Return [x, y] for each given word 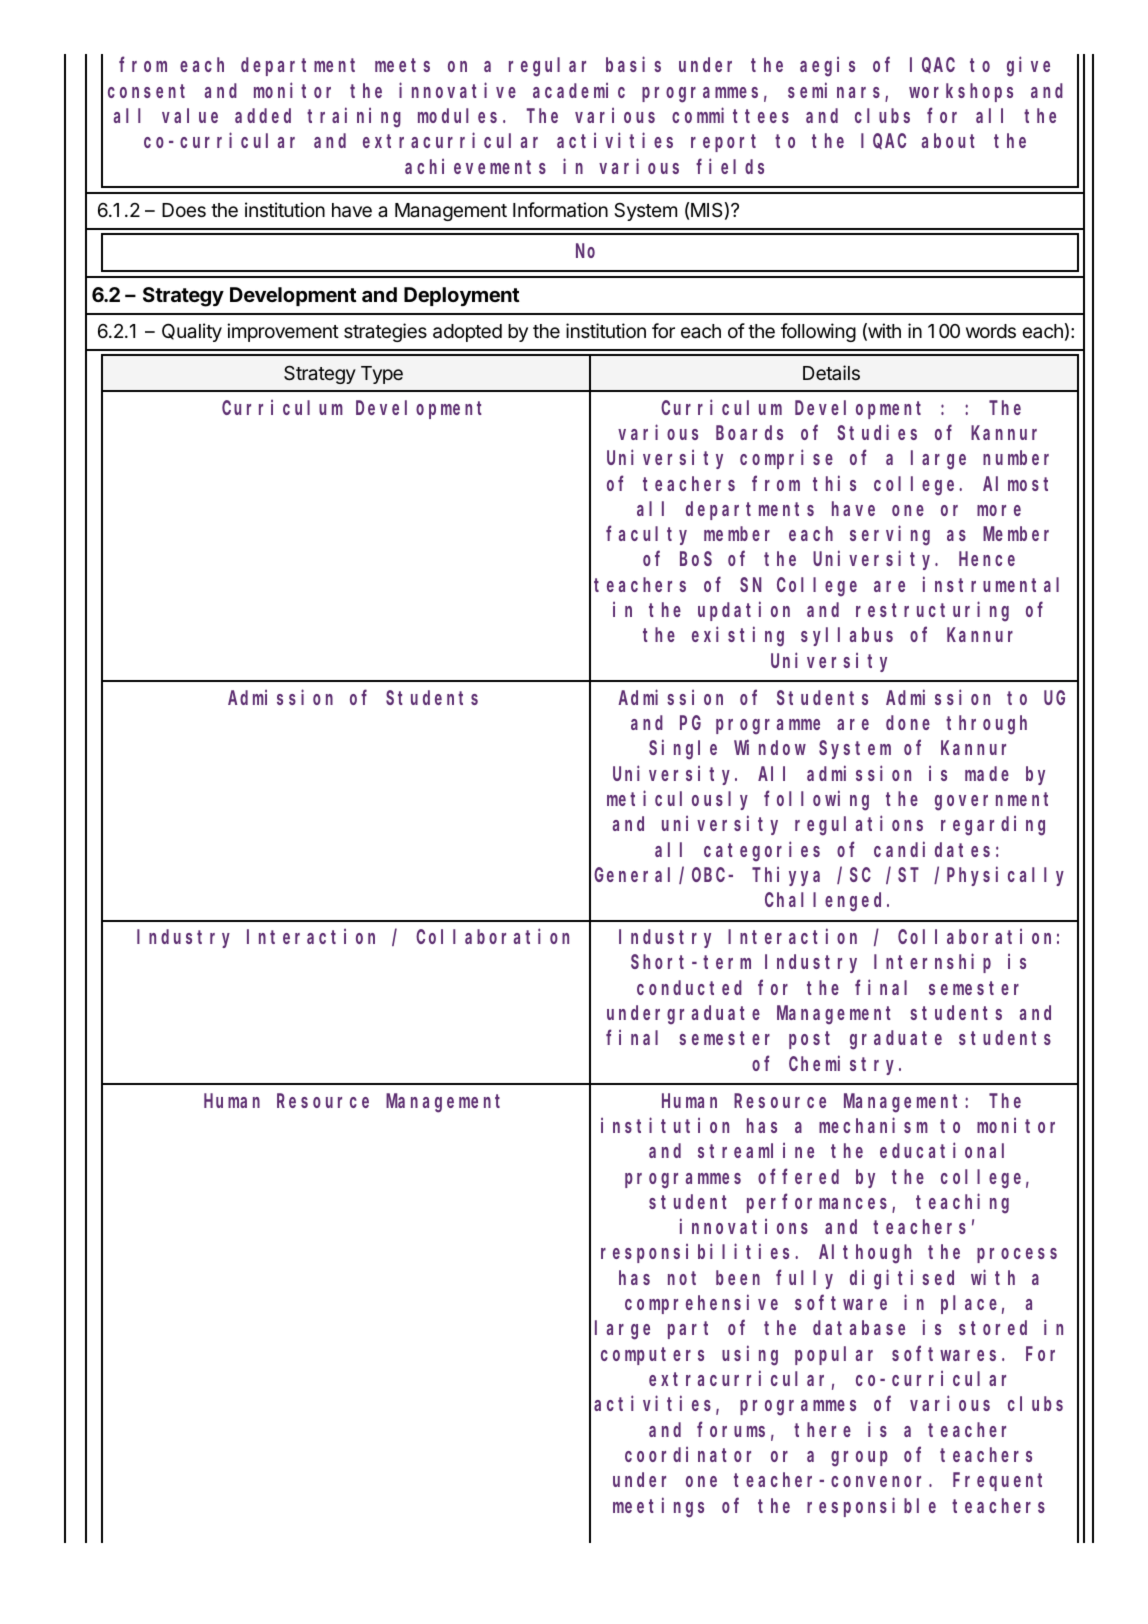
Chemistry [844, 1065]
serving [890, 536]
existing [738, 637]
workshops [961, 92]
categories [762, 851]
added [263, 115]
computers [652, 1356]
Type [382, 375]
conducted [689, 987]
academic [579, 90]
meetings [658, 1507]
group [859, 1459]
